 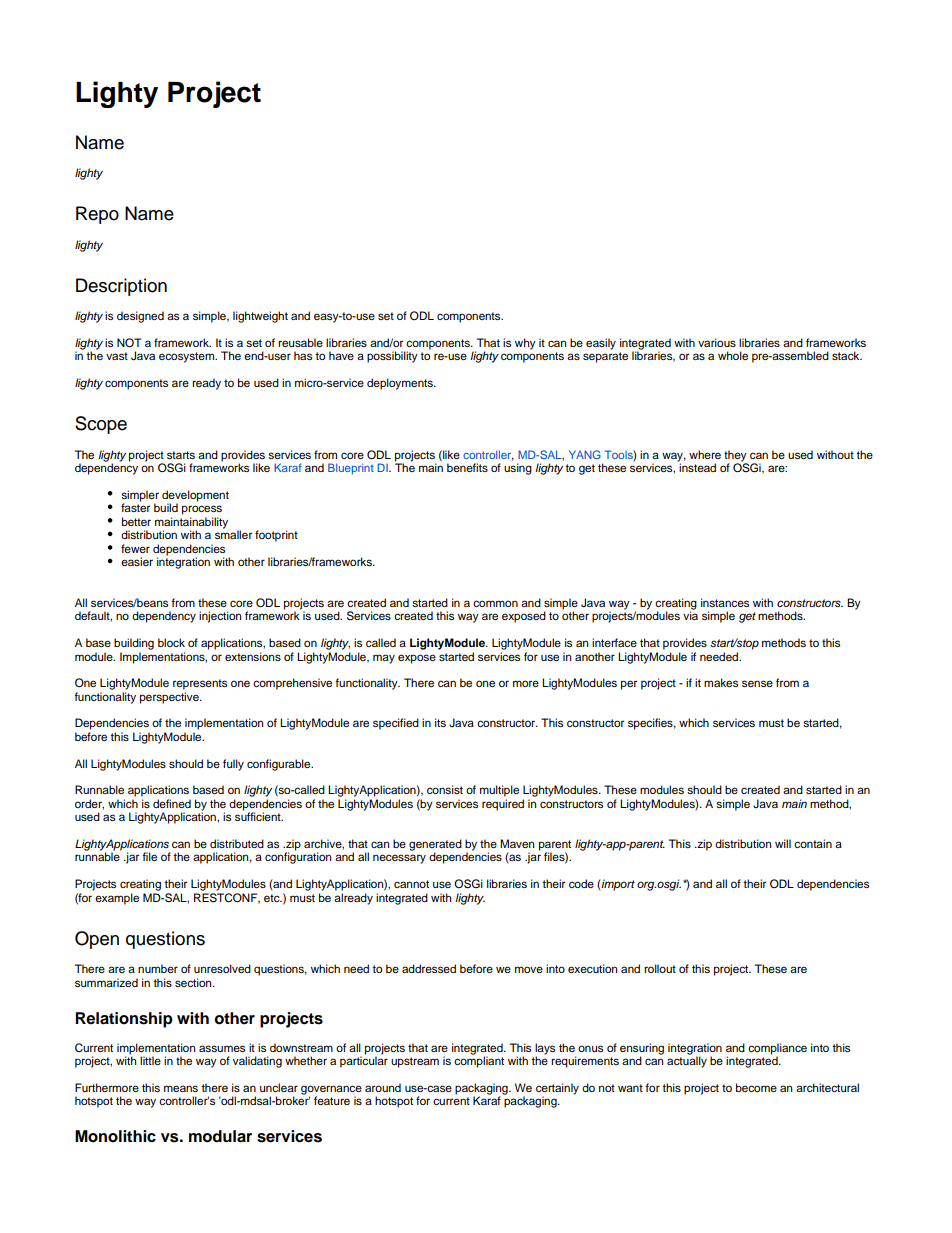 I want to click on instances, so click(x=725, y=602).
